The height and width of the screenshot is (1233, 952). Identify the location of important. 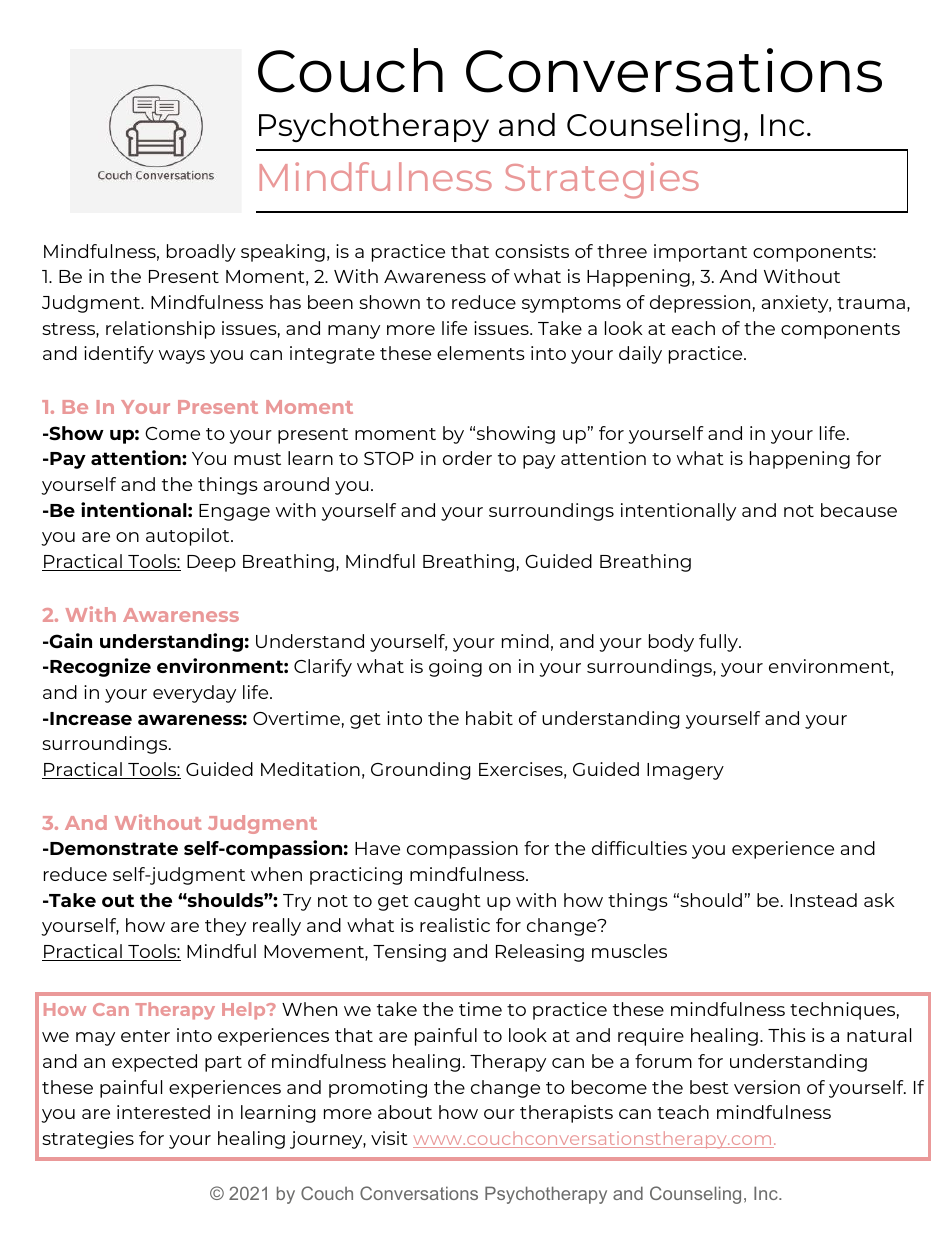
(700, 253).
